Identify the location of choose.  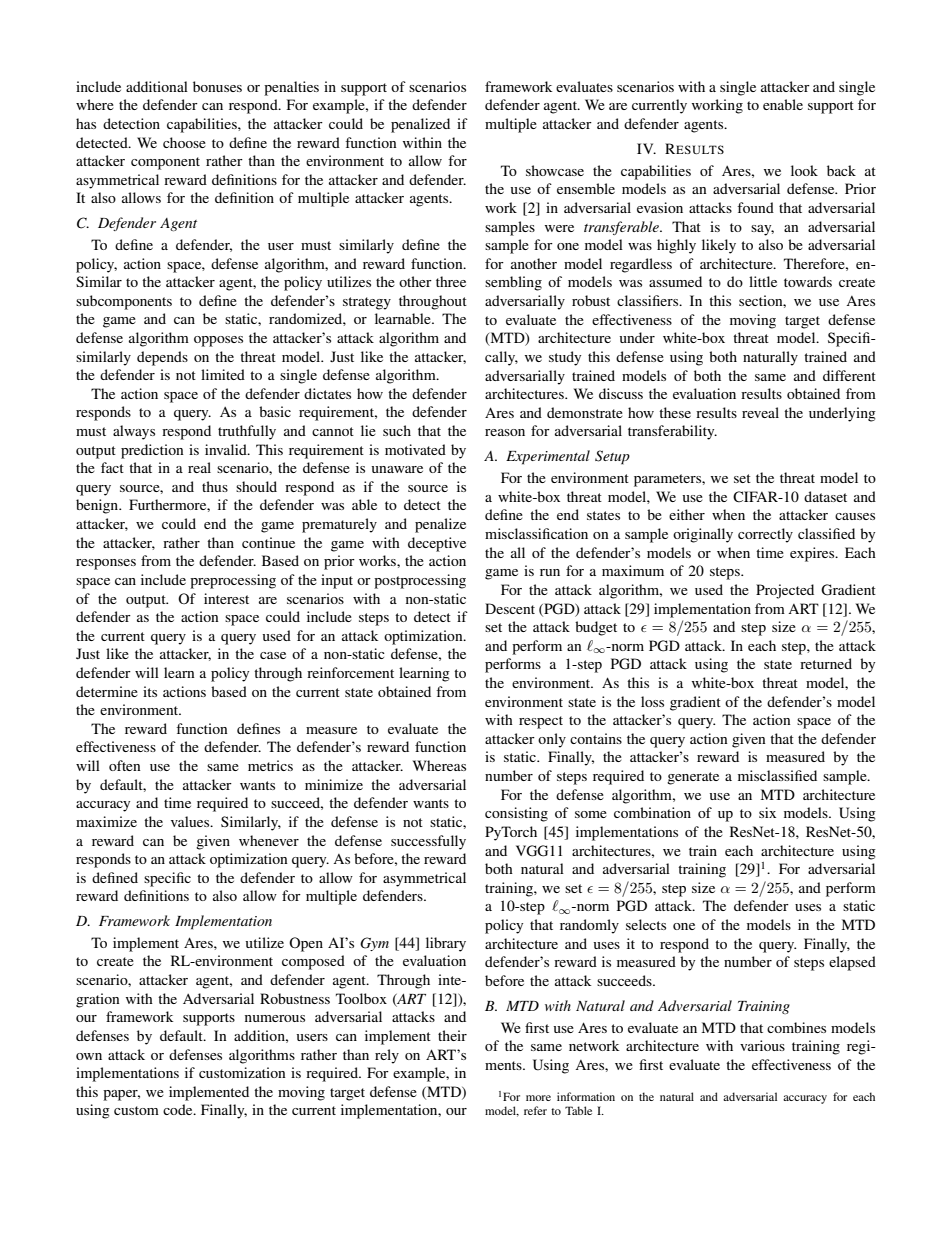
(184, 142).
